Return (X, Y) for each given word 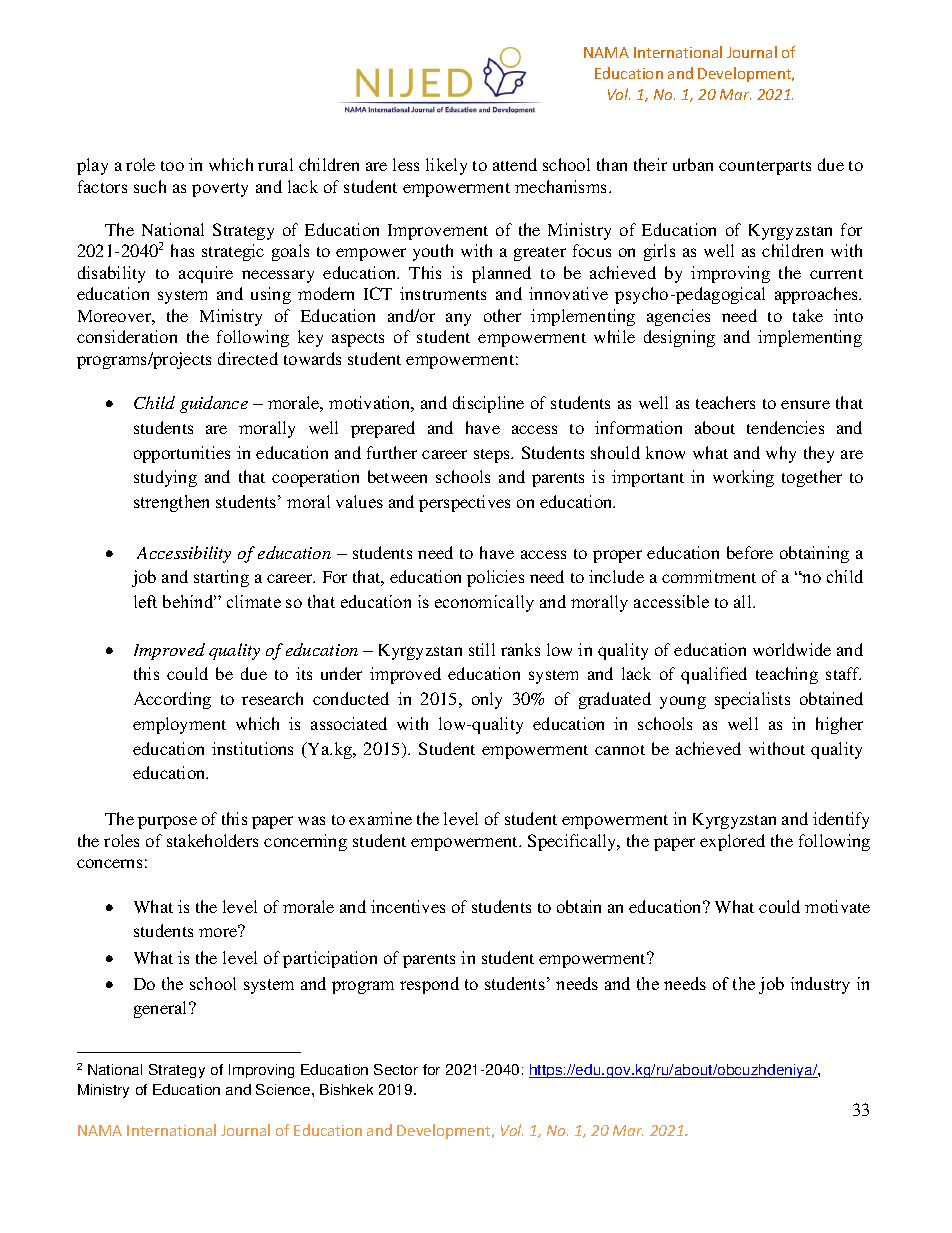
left (145, 601)
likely (446, 166)
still (482, 649)
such (150, 186)
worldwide (792, 649)
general (162, 1009)
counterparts (765, 168)
